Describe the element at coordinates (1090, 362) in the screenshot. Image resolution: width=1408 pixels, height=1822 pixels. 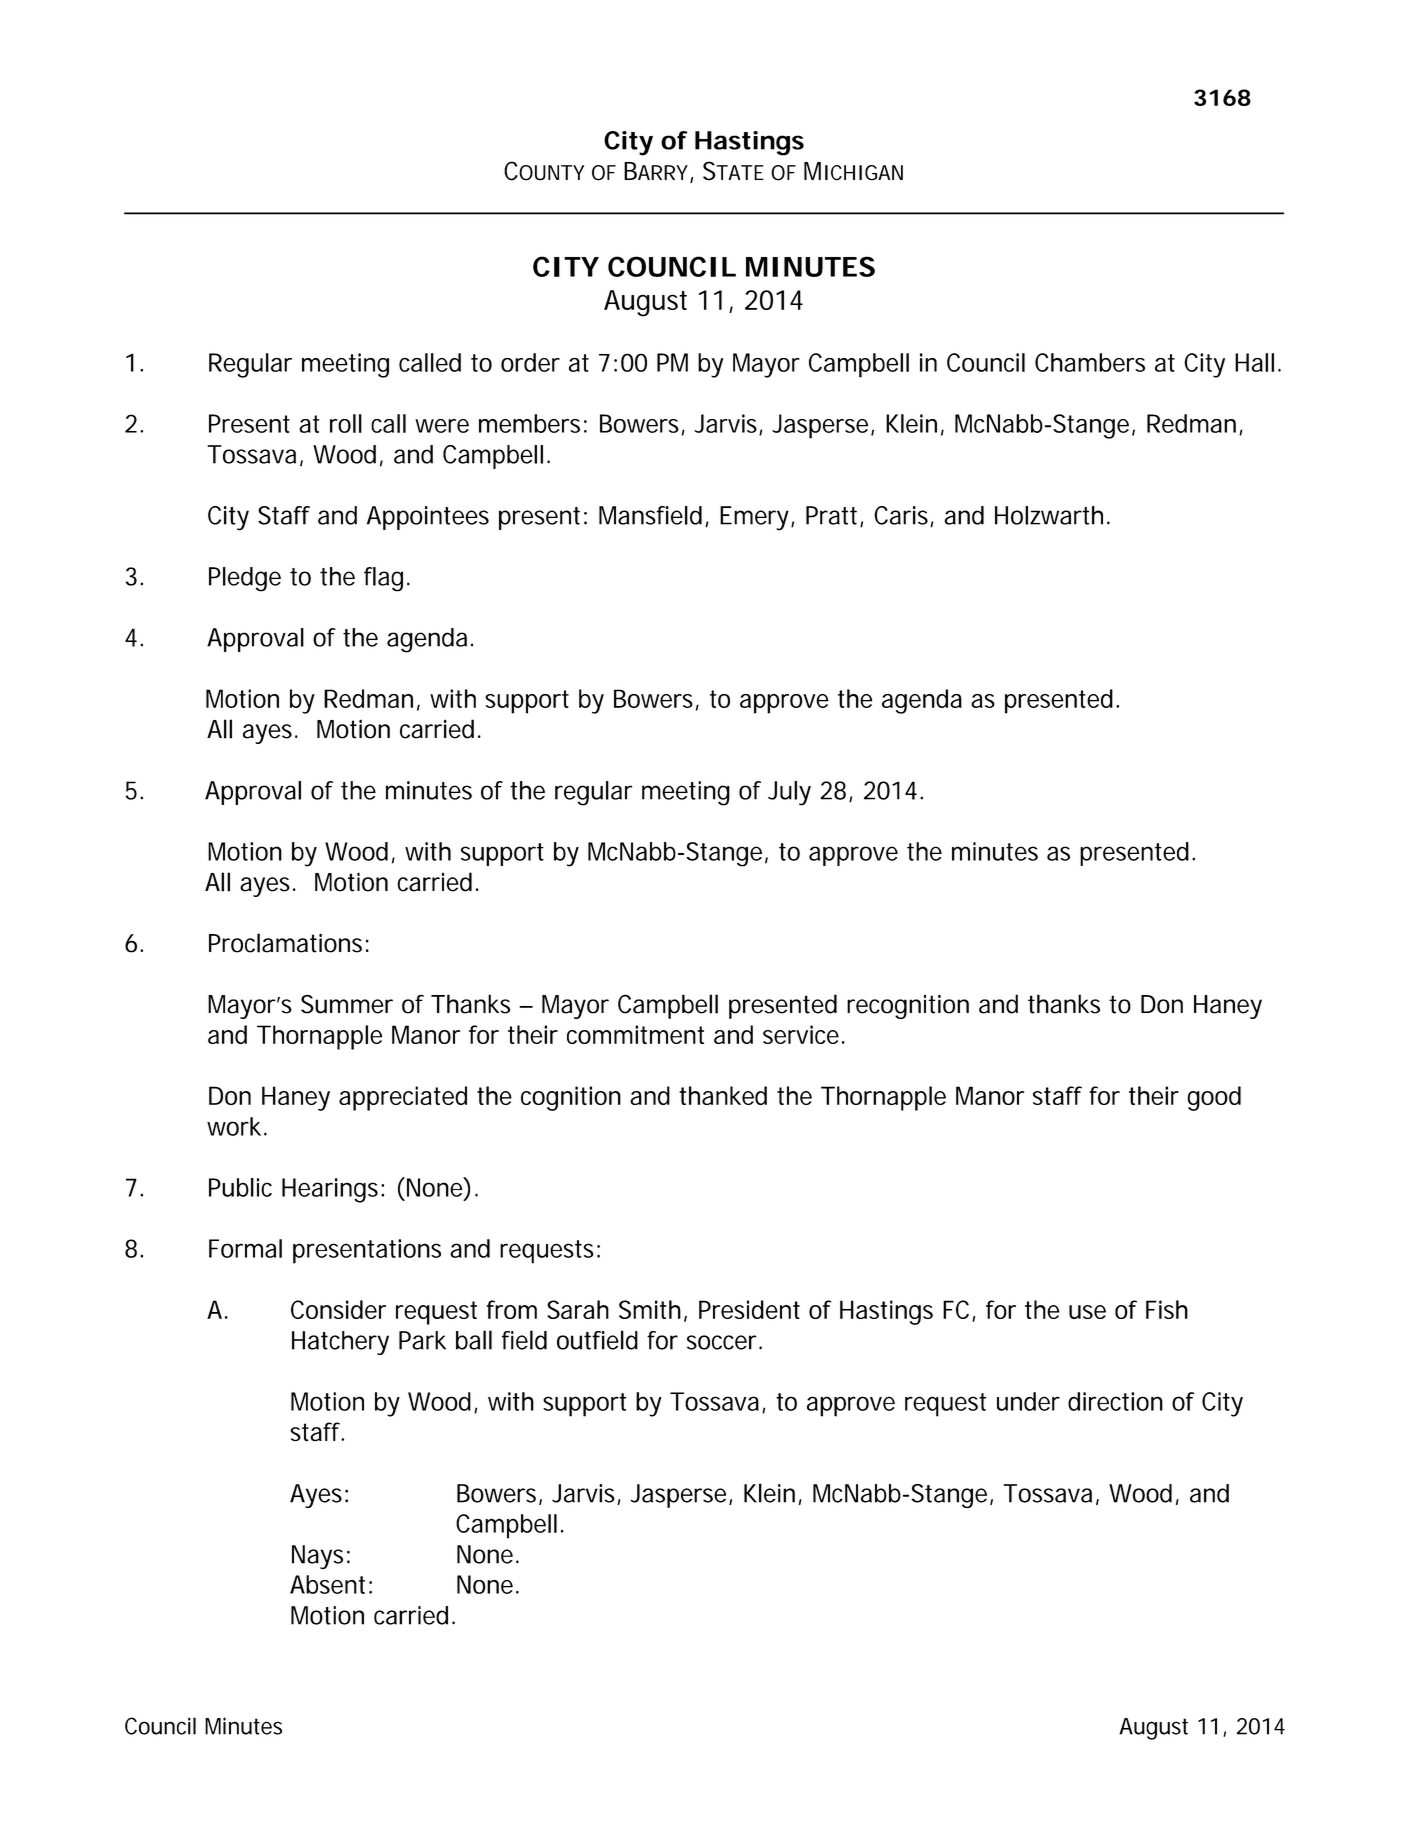
I see `Chambers` at that location.
